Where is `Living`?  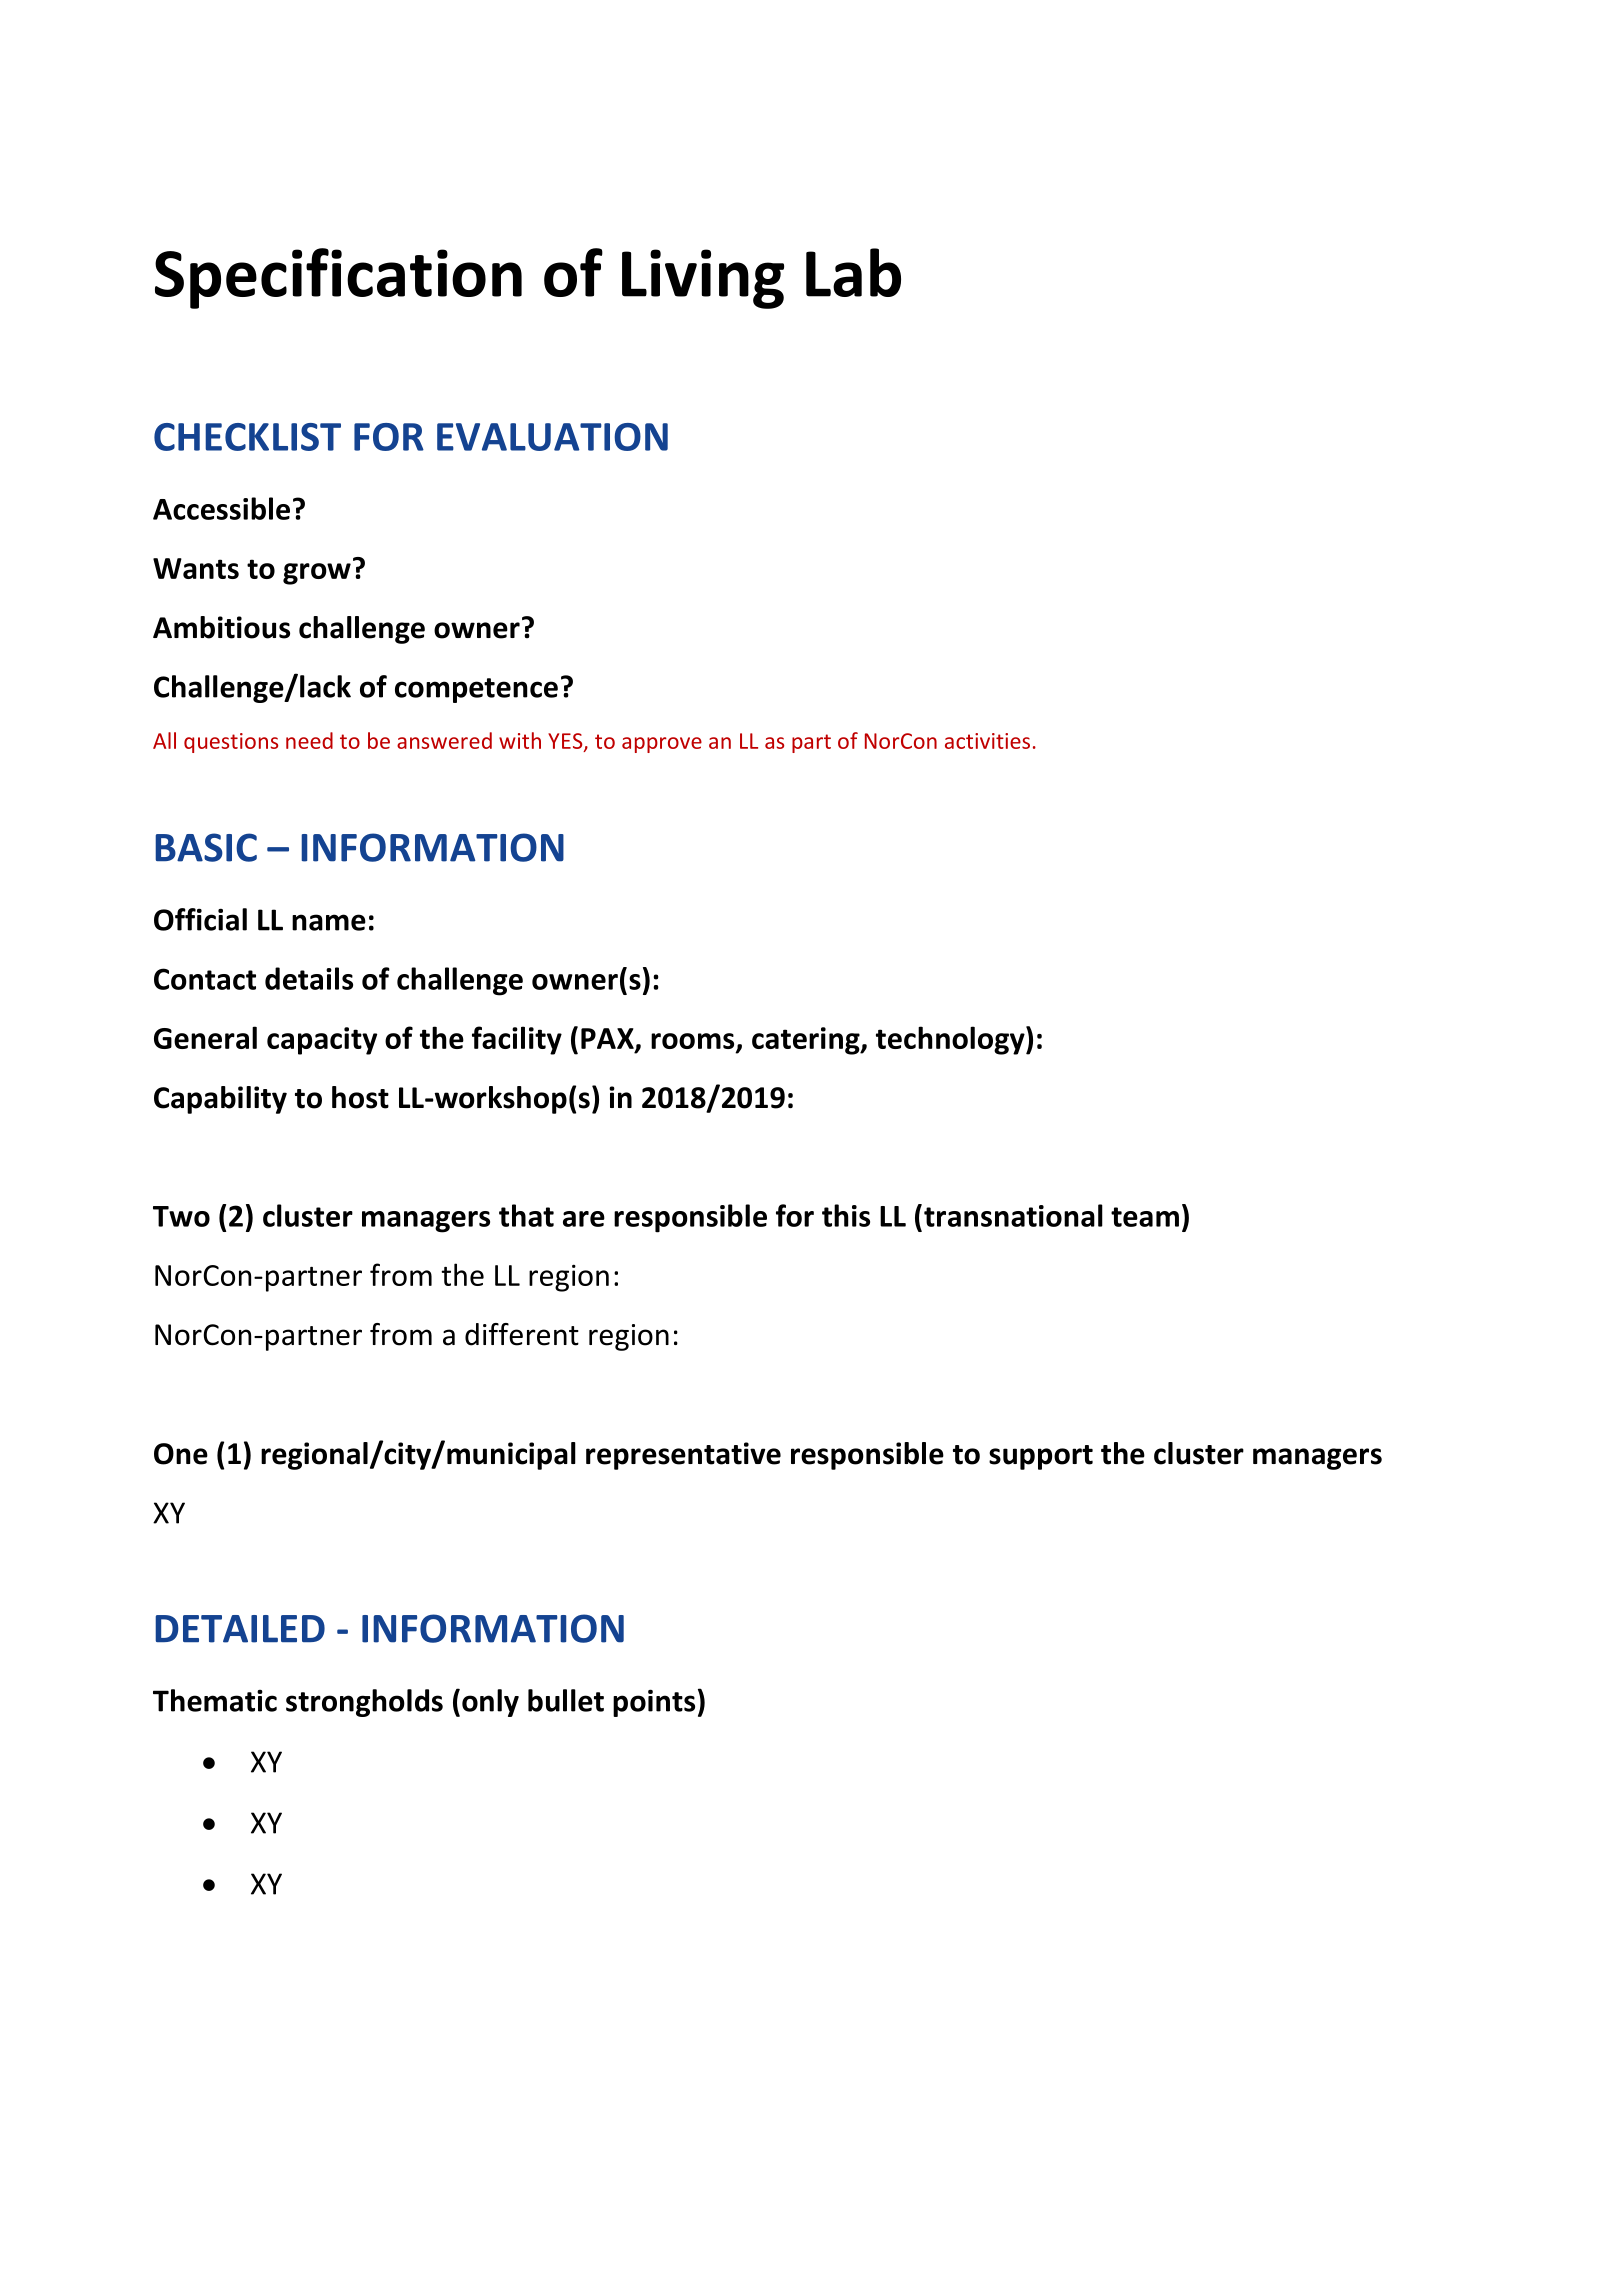
Living is located at coordinates (703, 279).
